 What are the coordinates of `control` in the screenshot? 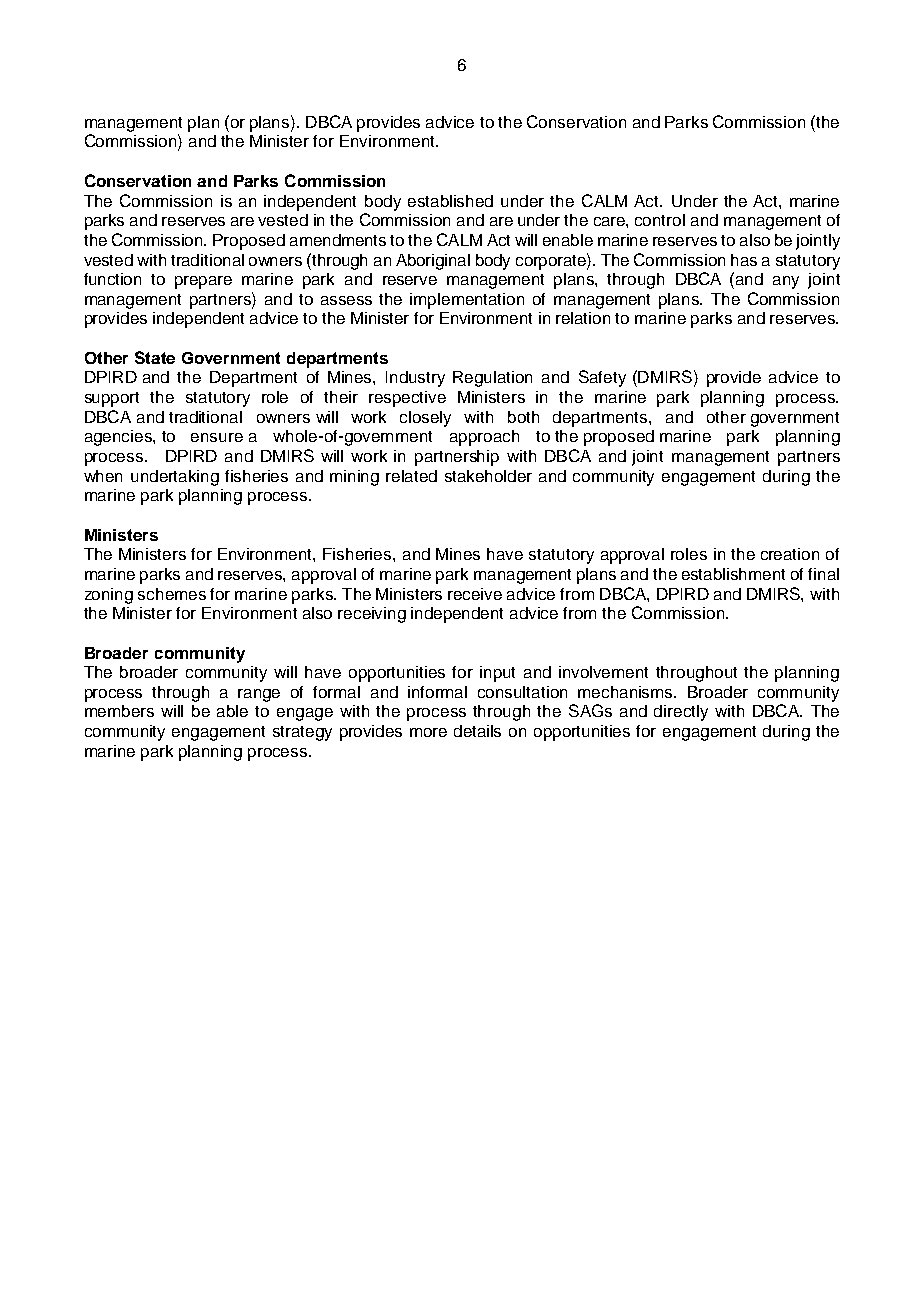 It's located at (660, 220).
